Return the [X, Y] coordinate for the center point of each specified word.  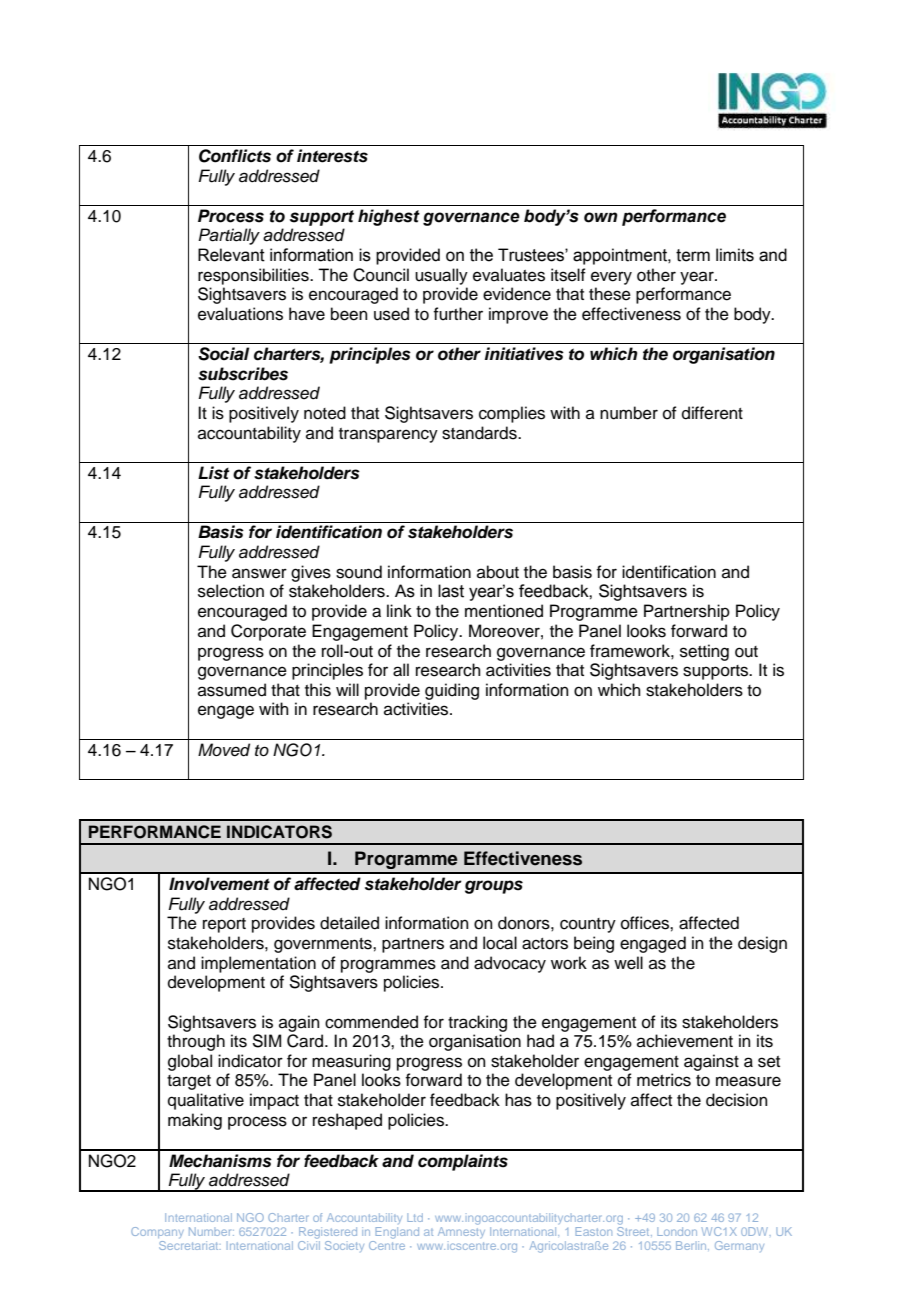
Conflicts [235, 156]
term [693, 255]
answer [259, 573]
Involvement [219, 884]
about [498, 572]
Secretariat [190, 1245]
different [712, 413]
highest [389, 217]
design [762, 944]
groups [494, 887]
